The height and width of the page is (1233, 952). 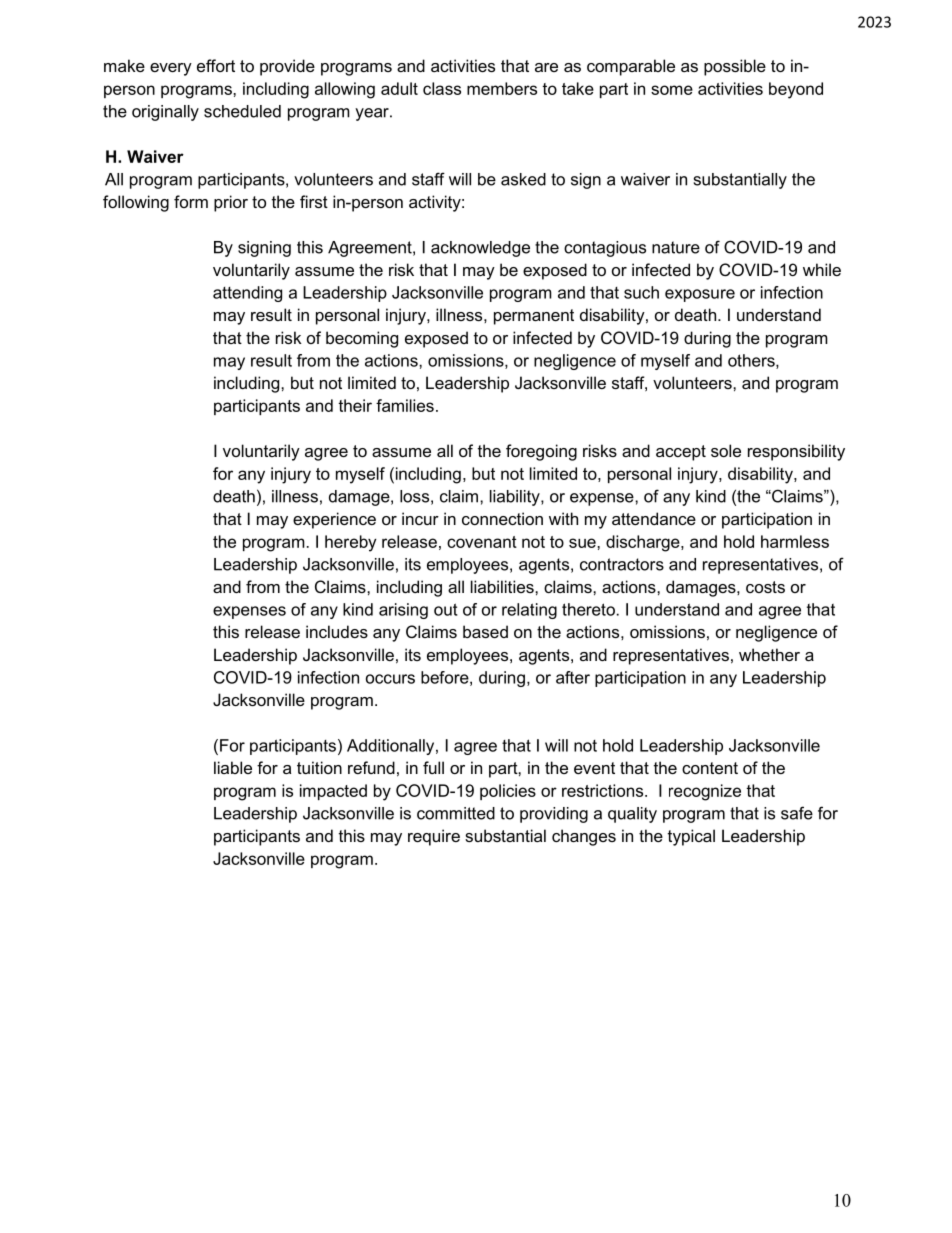 I want to click on liable, so click(x=233, y=767).
